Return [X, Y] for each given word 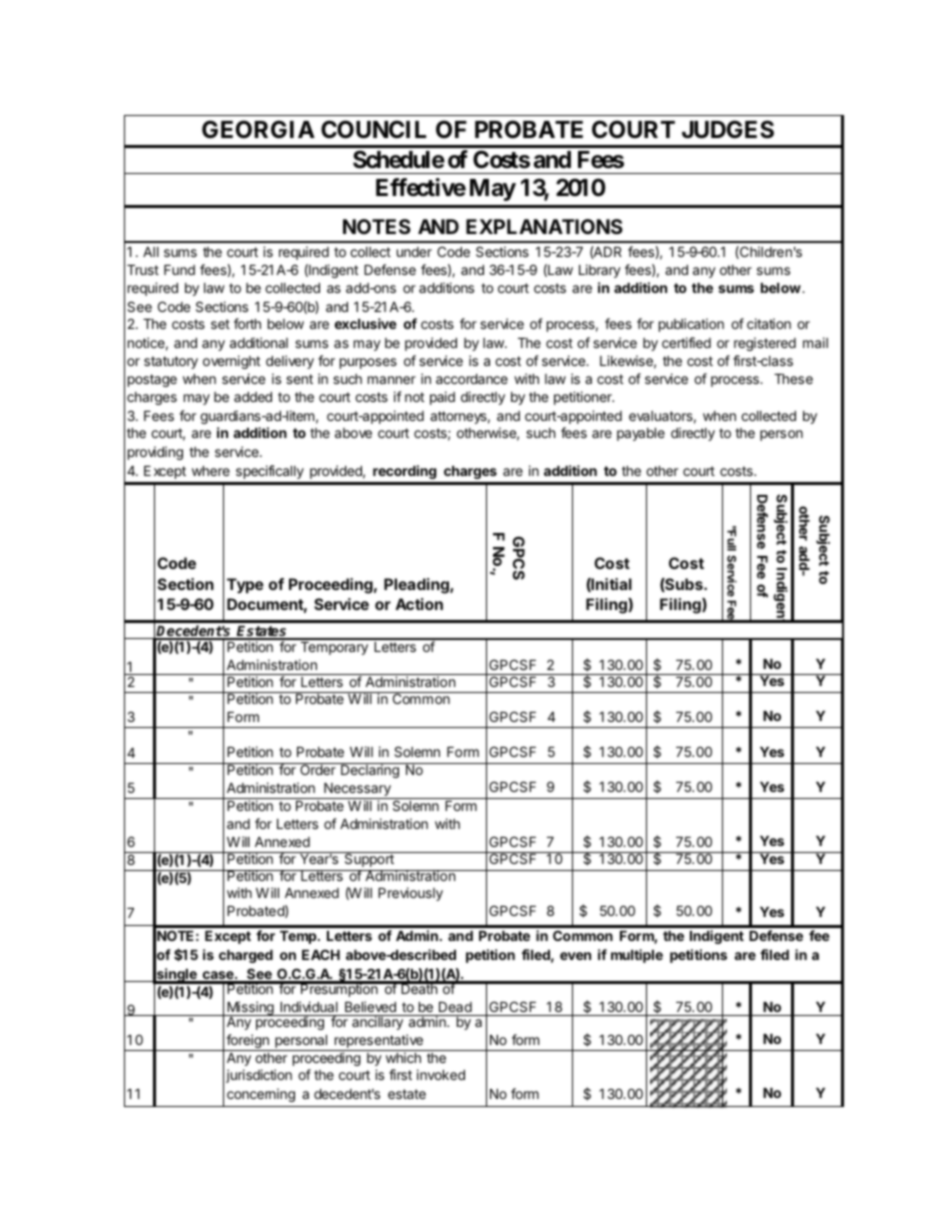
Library [600, 271]
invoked [441, 1074]
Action [419, 604]
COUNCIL [373, 129]
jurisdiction [259, 1076]
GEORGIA [258, 129]
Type [245, 586]
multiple [637, 956]
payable [641, 434]
